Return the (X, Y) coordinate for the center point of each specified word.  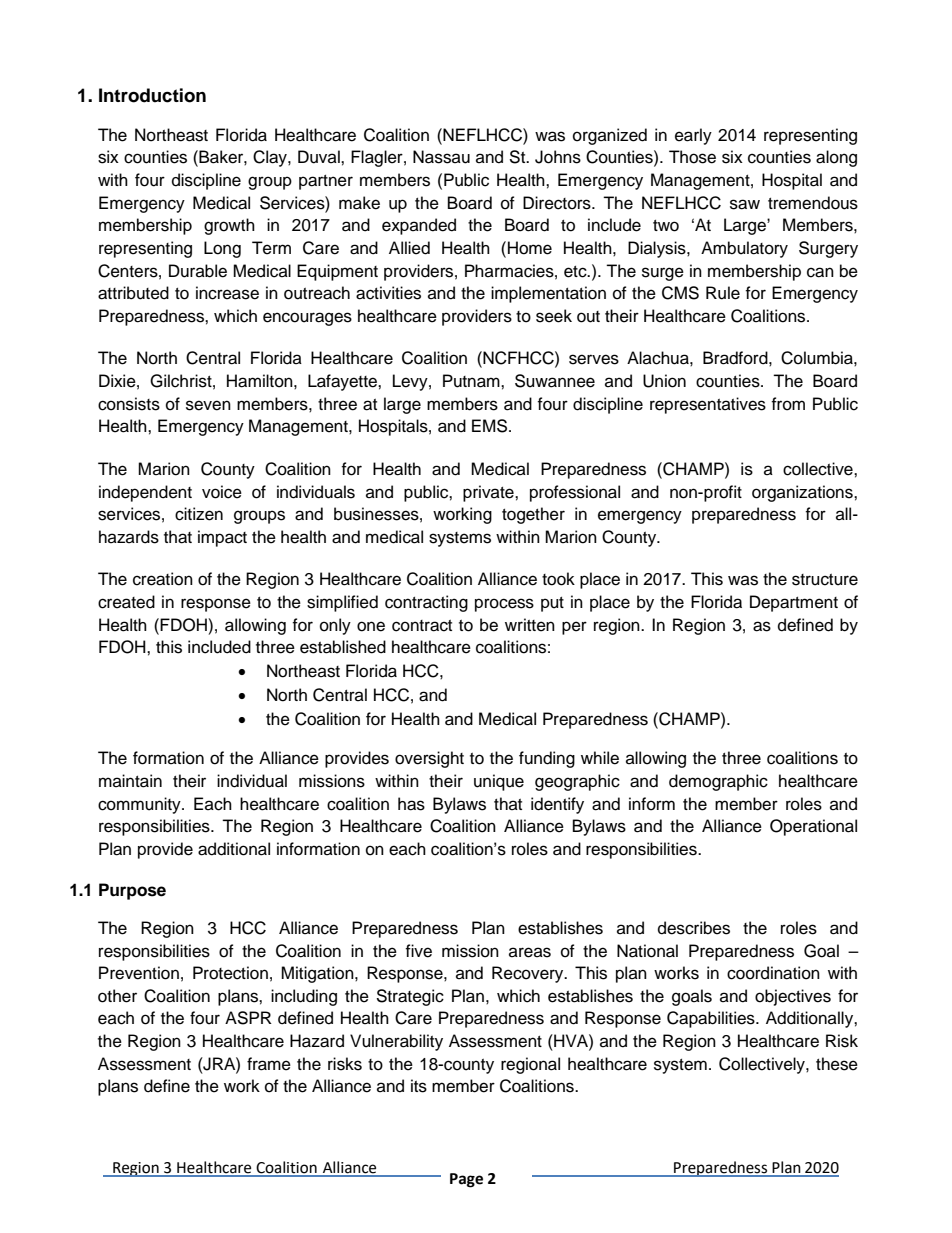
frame (269, 1064)
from (788, 404)
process (504, 605)
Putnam (472, 381)
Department (794, 603)
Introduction (152, 95)
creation (163, 579)
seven (208, 405)
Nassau (441, 157)
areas (530, 952)
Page (466, 1180)
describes (694, 928)
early (693, 136)
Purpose (132, 891)
